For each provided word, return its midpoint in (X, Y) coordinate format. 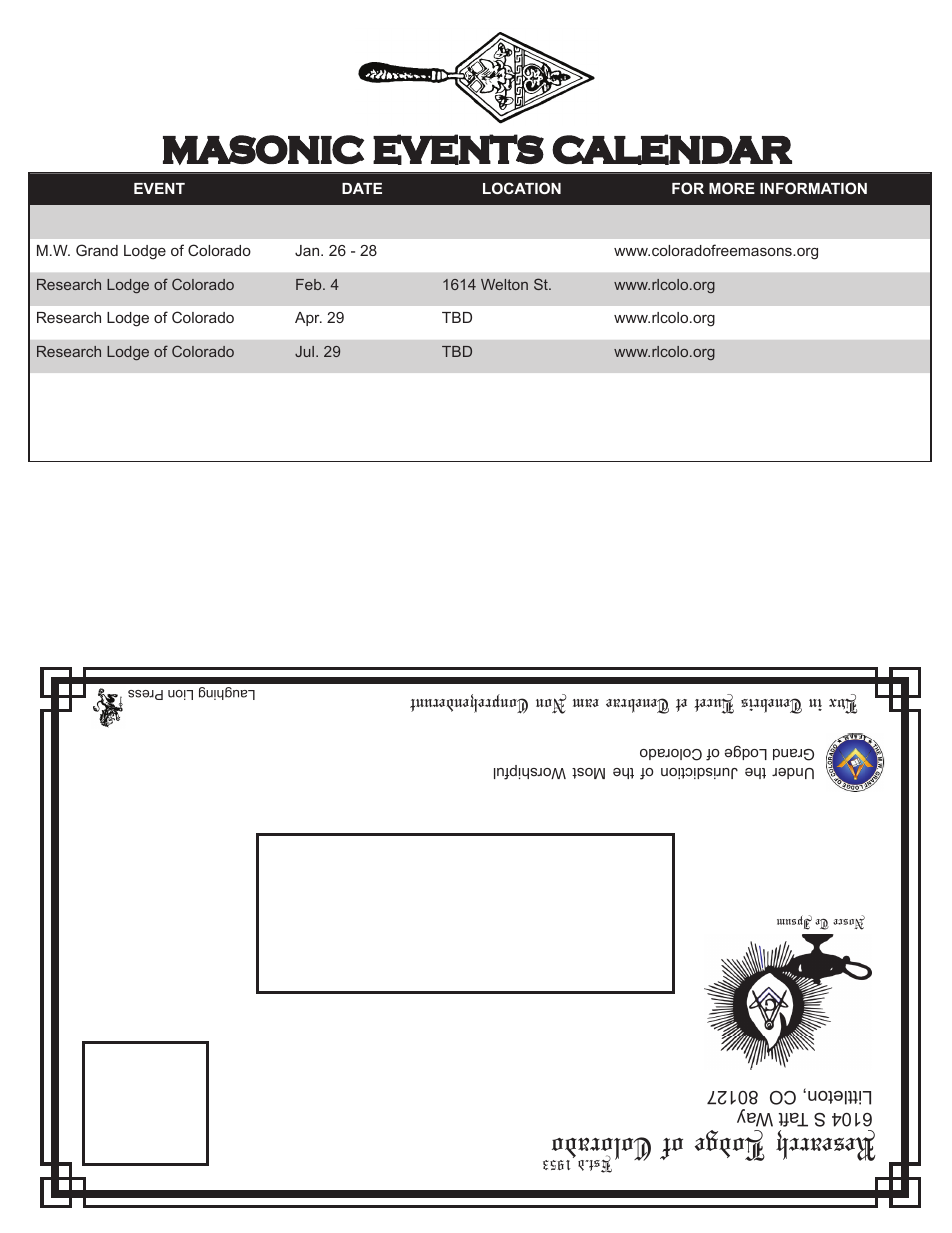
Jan (308, 250)
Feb (310, 284)
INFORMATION (813, 188)
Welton (504, 284)
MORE (732, 188)
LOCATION (522, 188)
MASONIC (263, 150)
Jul (304, 351)
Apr (308, 319)
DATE (362, 188)
